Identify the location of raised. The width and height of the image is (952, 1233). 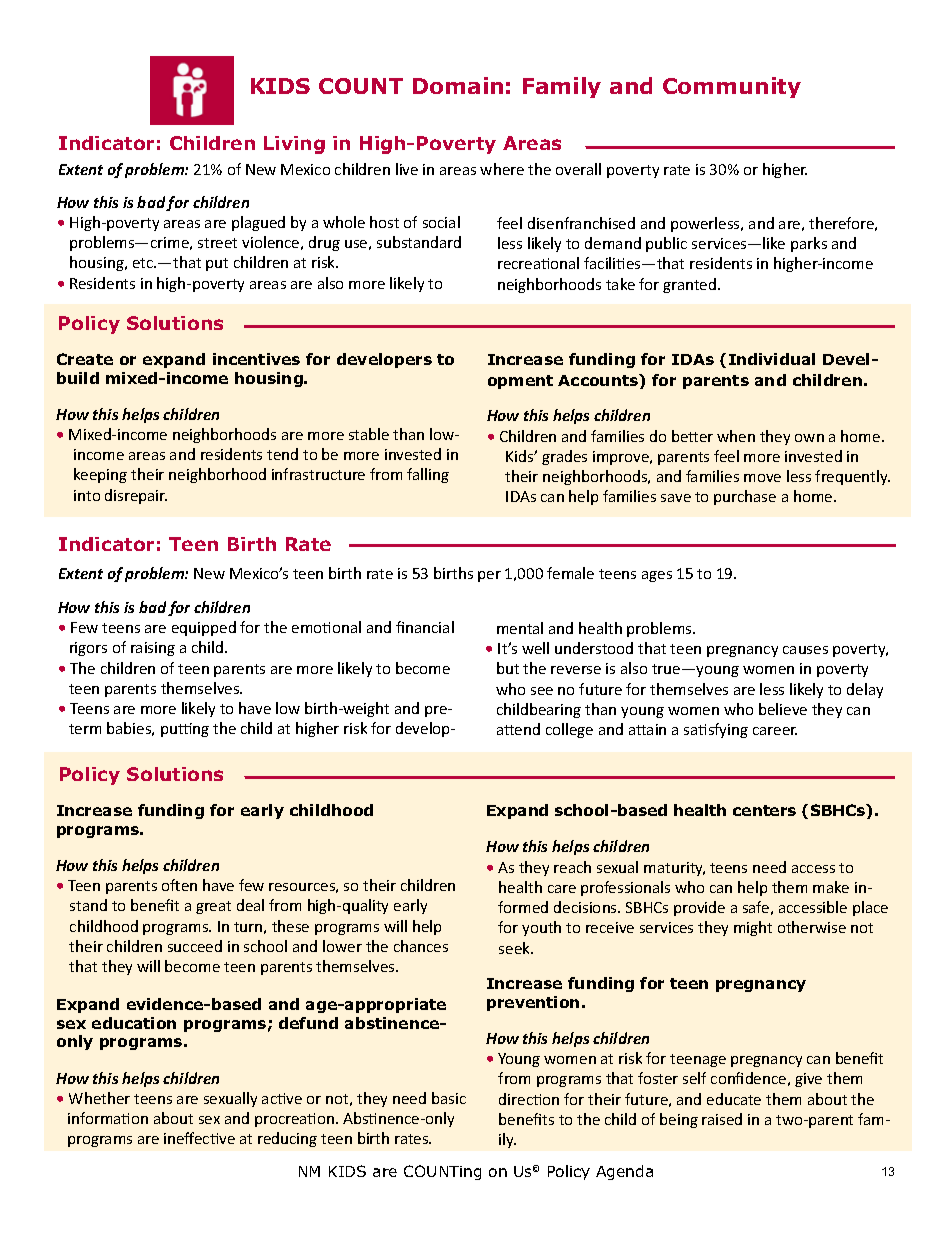
(722, 1119).
